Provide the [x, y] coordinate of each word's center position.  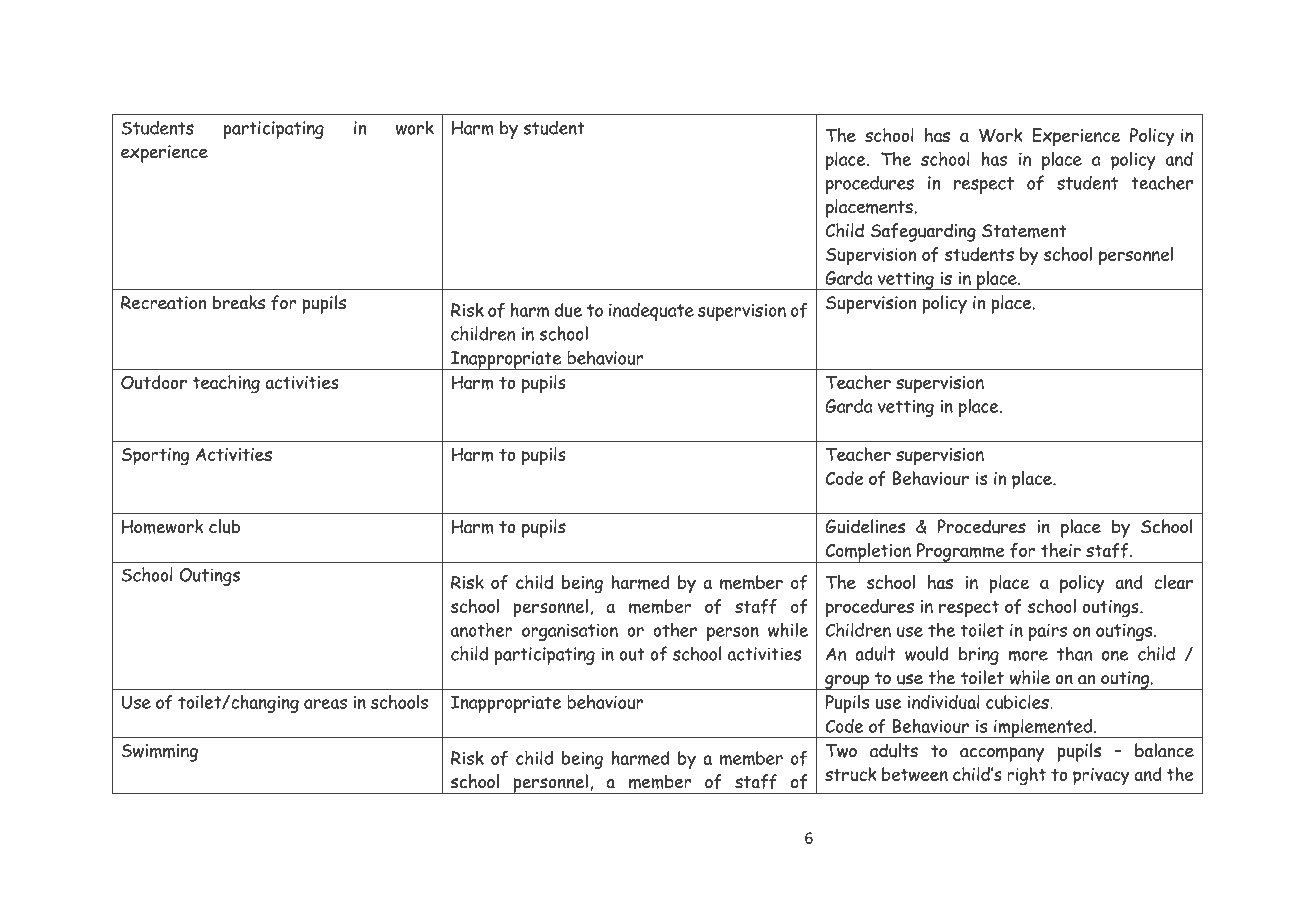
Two [841, 751]
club [224, 526]
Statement [1024, 231]
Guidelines [865, 526]
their [1061, 550]
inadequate [651, 312]
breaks [239, 302]
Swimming [159, 753]
